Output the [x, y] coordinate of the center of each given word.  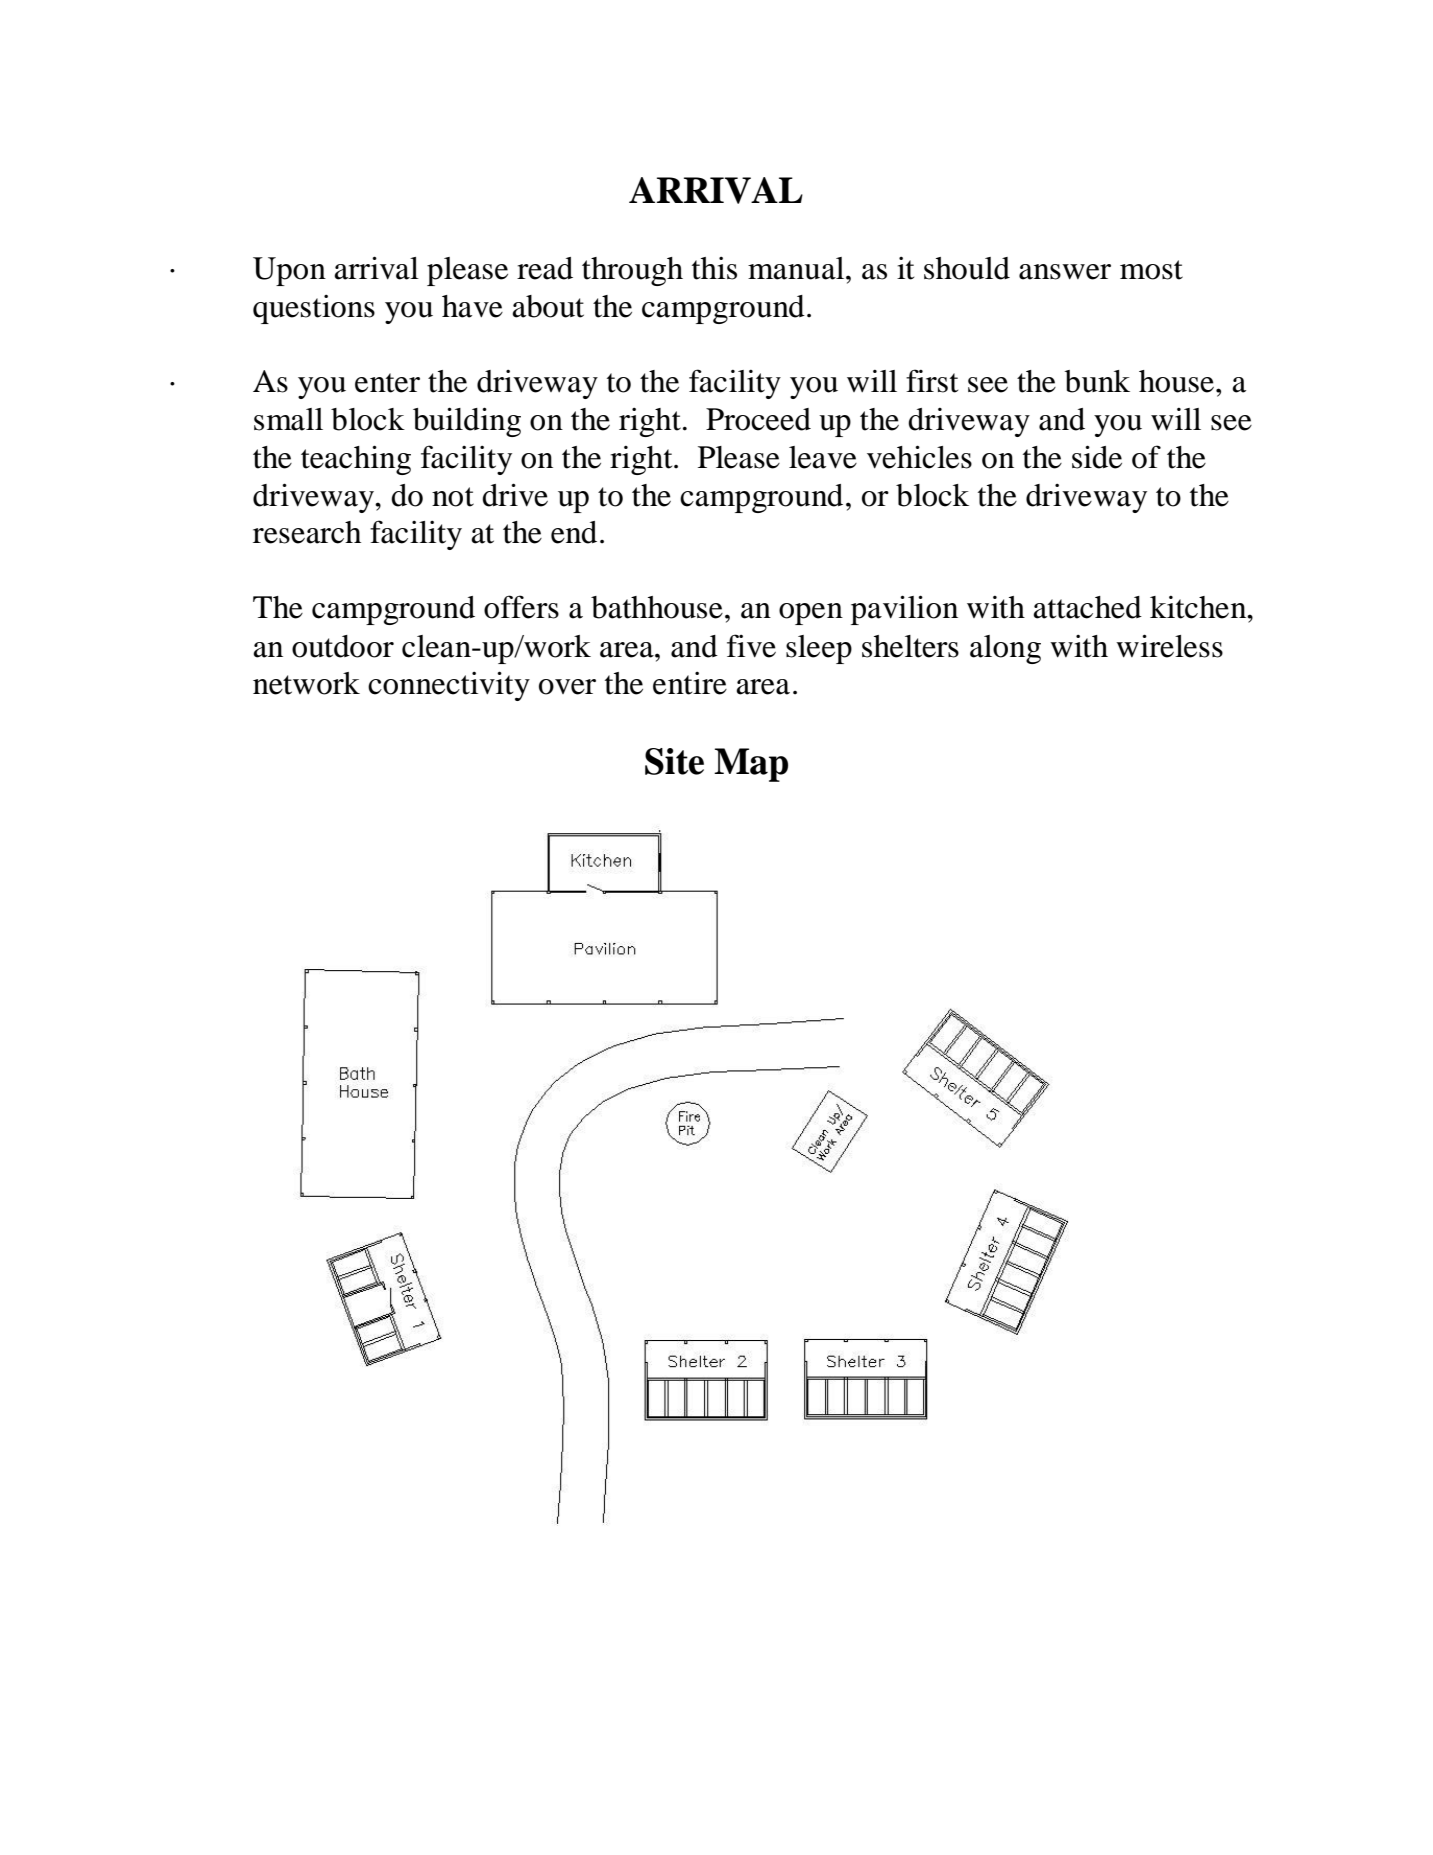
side [1097, 457]
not [453, 497]
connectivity [449, 686]
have [472, 306]
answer [1065, 272]
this [714, 268]
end [574, 532]
